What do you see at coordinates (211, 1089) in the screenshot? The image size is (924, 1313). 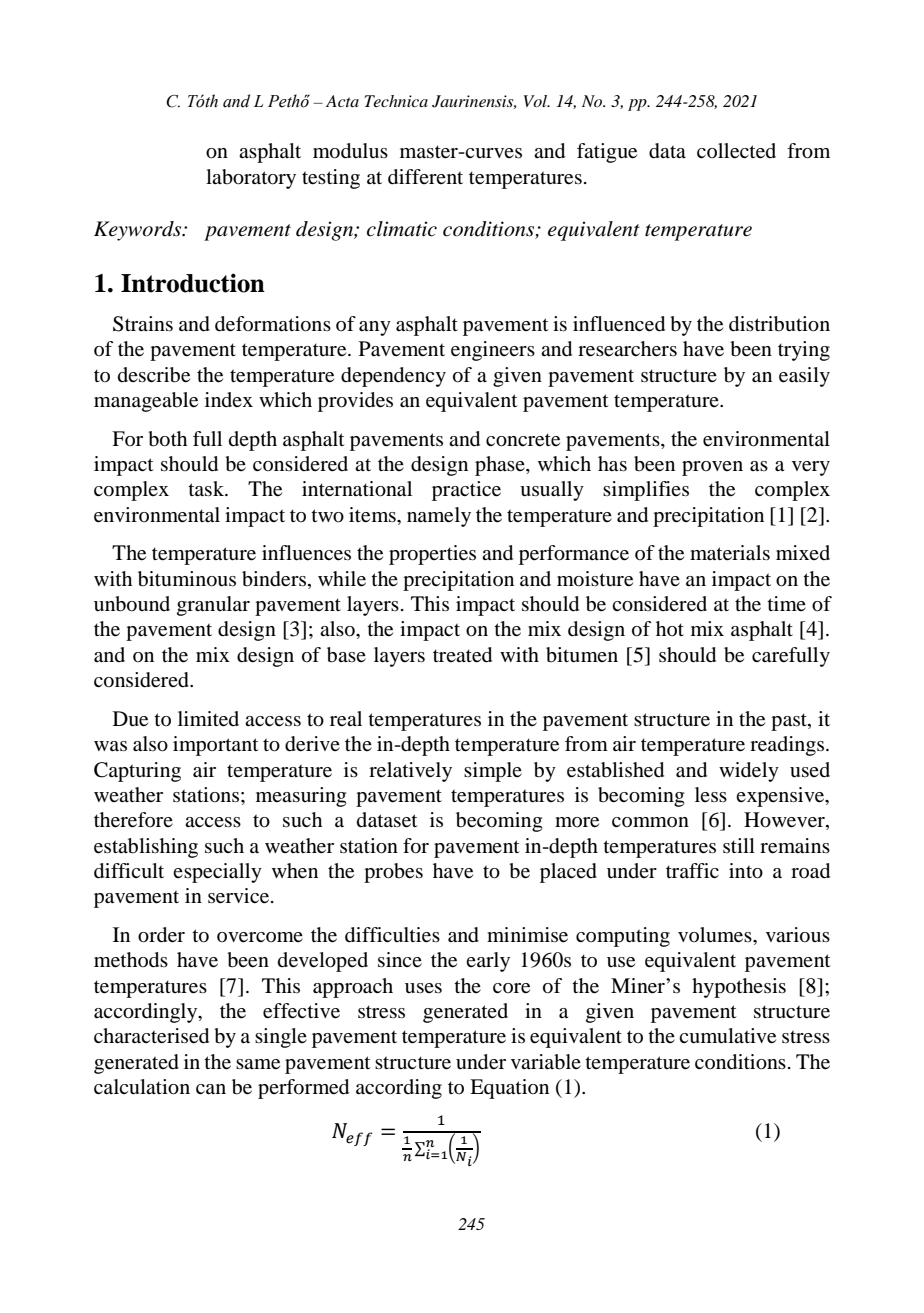 I see `can` at bounding box center [211, 1089].
